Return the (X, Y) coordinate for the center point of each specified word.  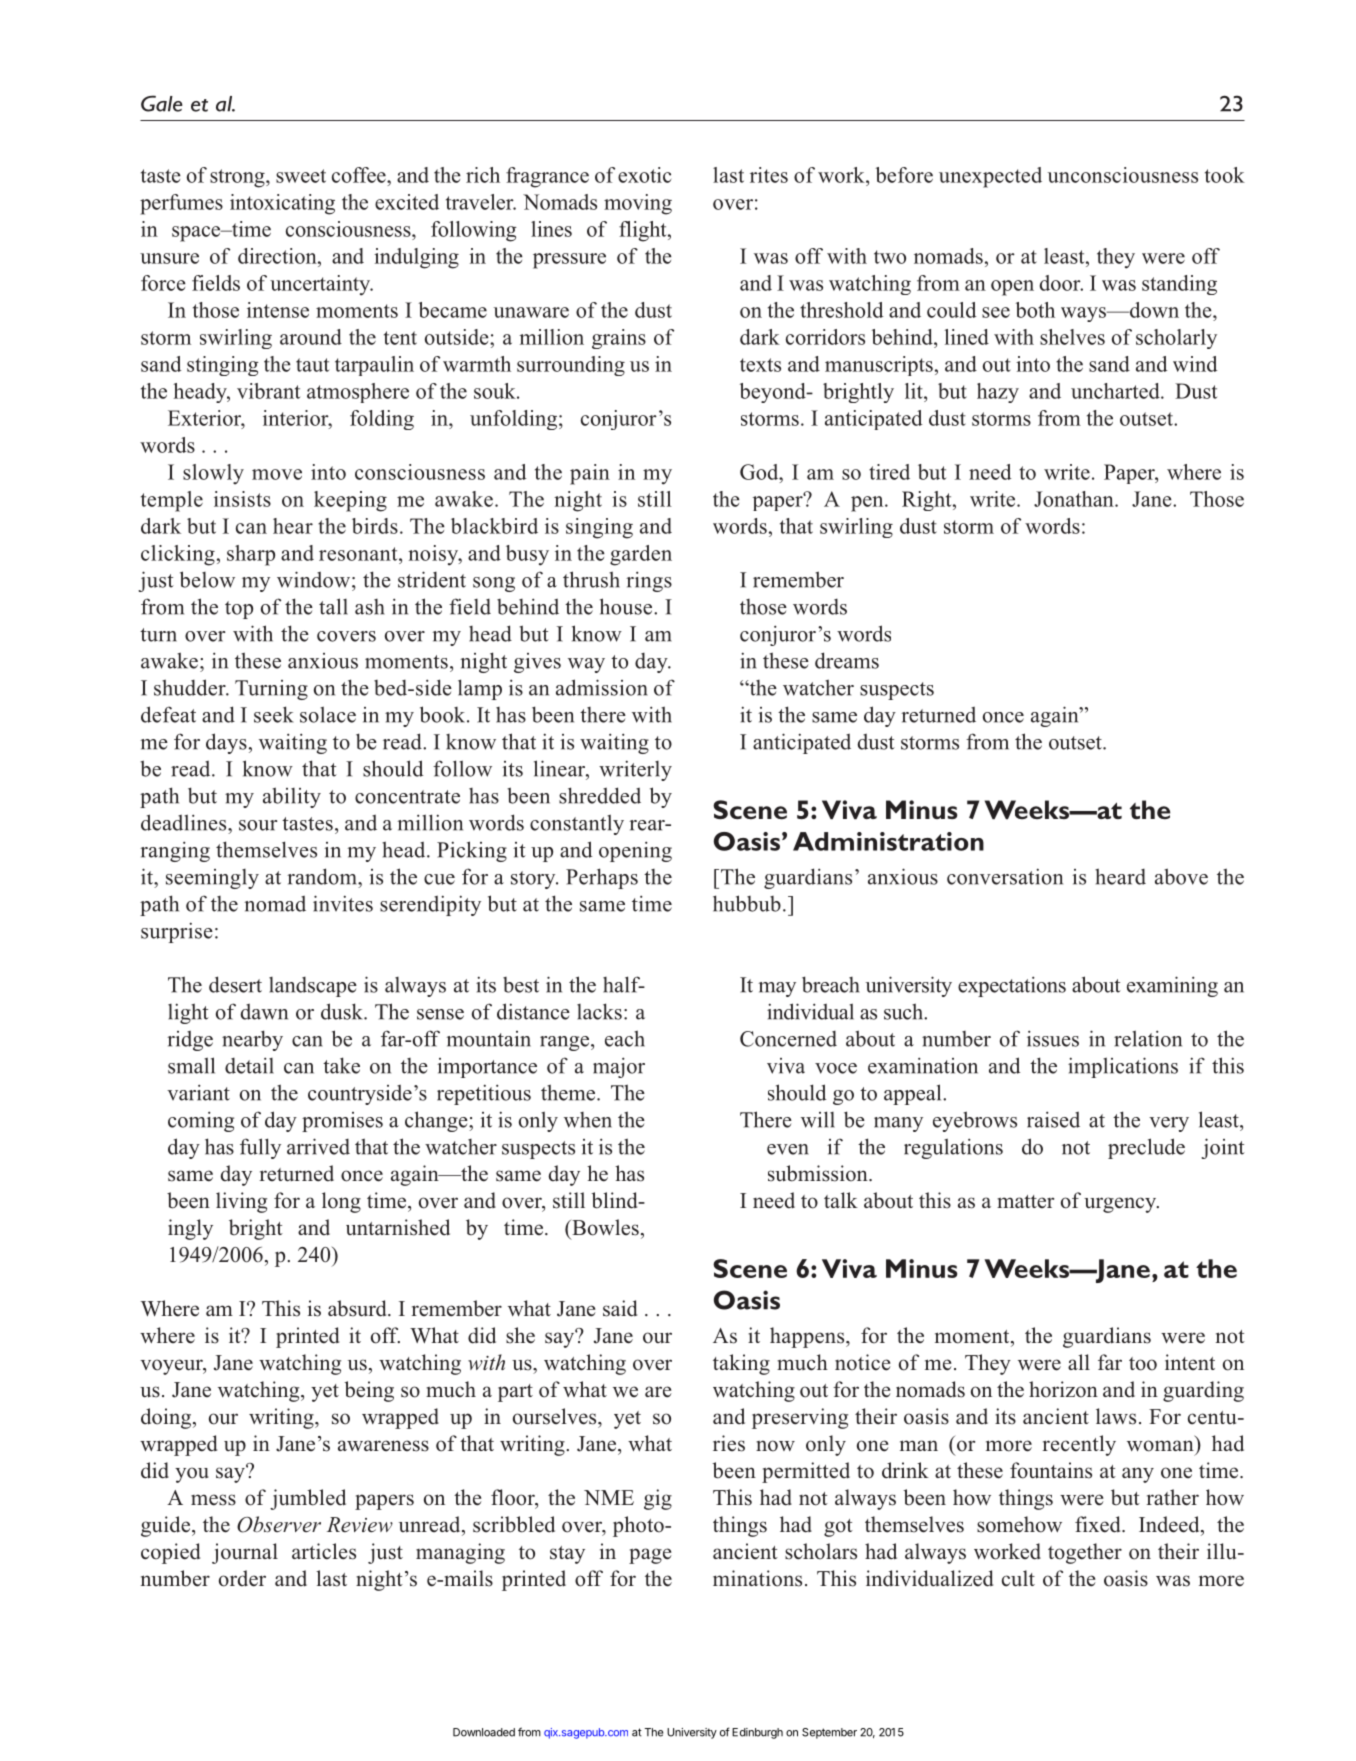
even (788, 1149)
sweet (301, 176)
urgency (1121, 1205)
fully (260, 1148)
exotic (644, 175)
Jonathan (1075, 499)
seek (273, 714)
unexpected (990, 177)
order (242, 1578)
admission (602, 687)
